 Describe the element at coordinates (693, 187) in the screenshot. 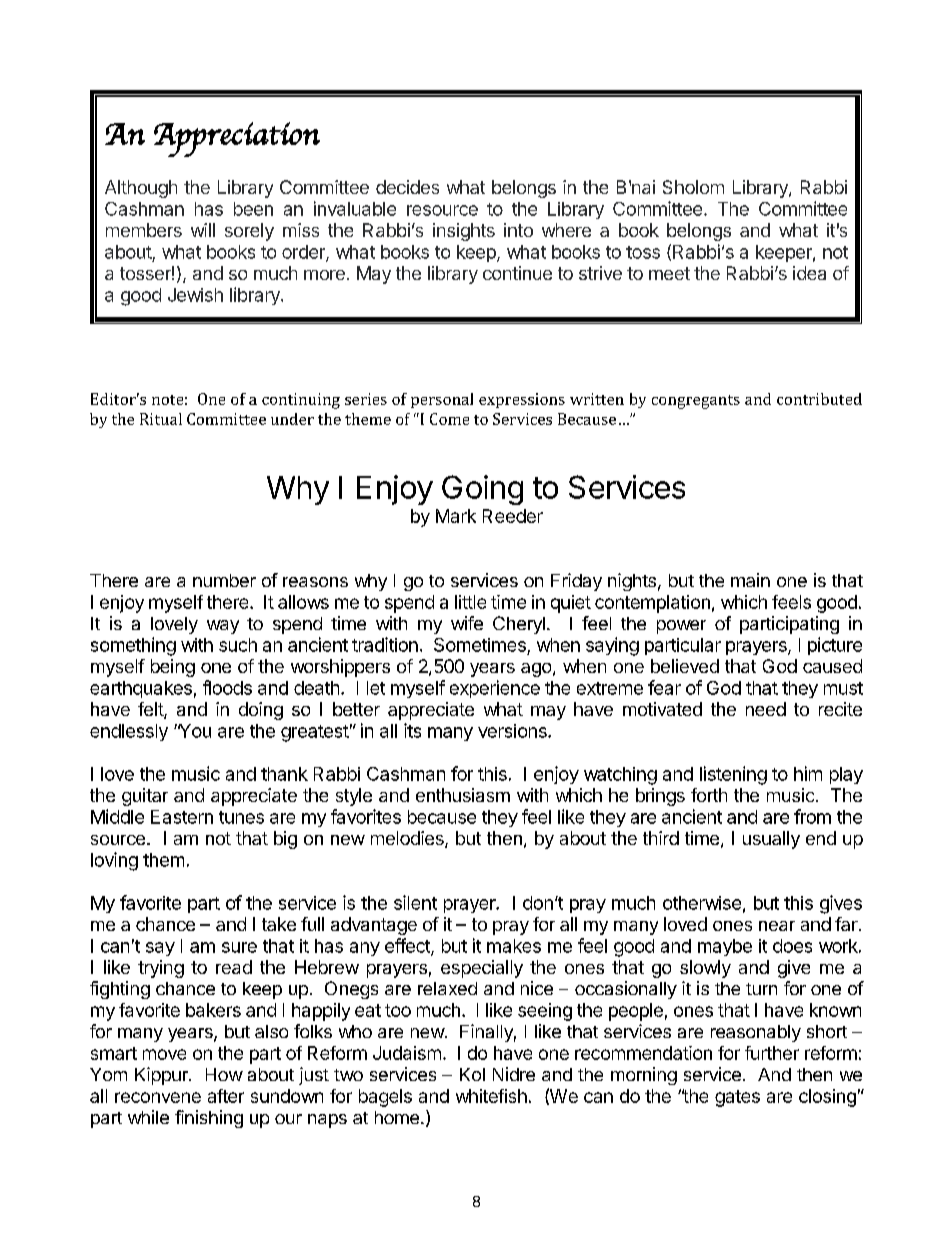

I see `Sholom` at that location.
